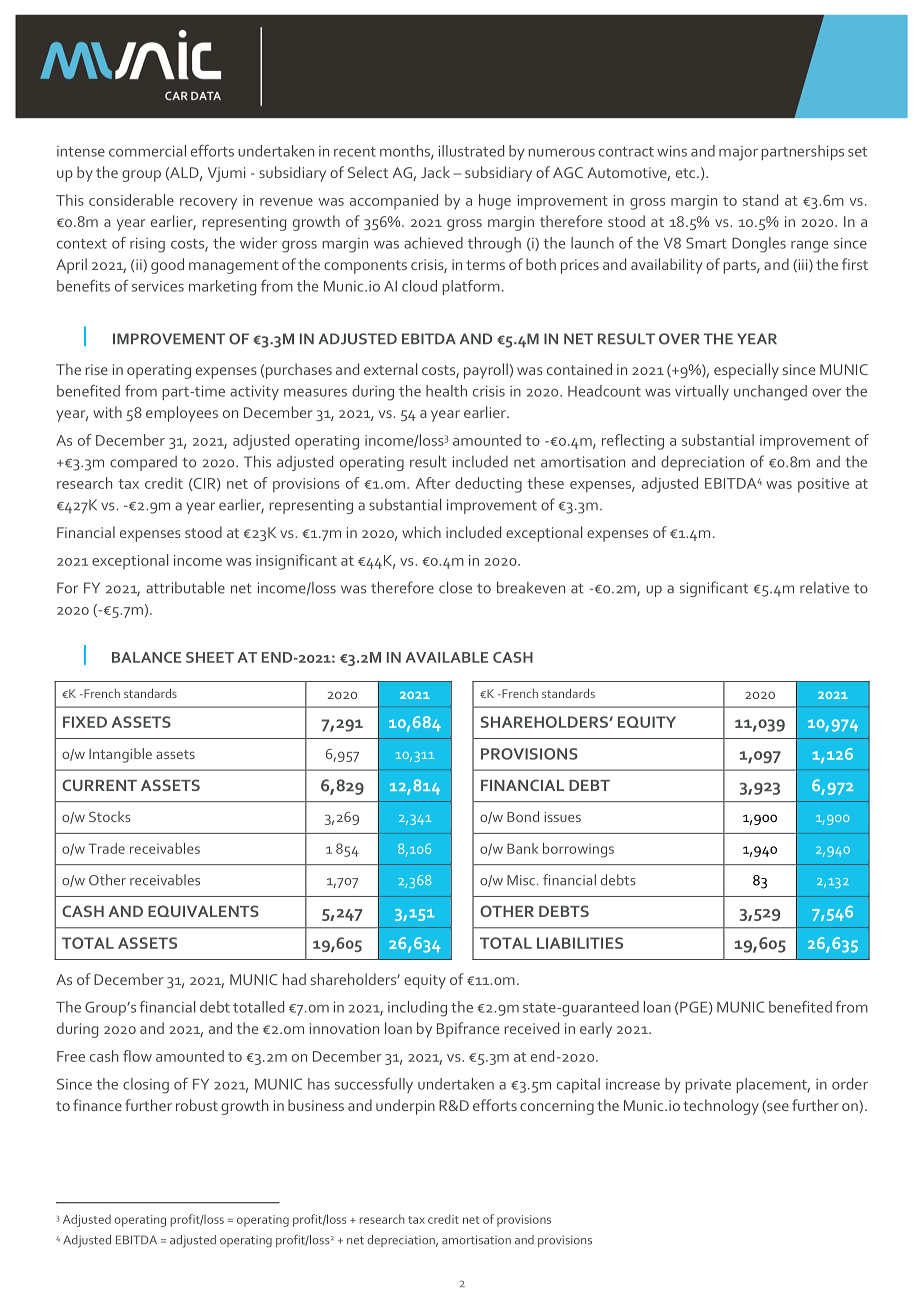 This screenshot has height=1308, width=924. What do you see at coordinates (578, 850) in the screenshot?
I see `borrowings` at bounding box center [578, 850].
